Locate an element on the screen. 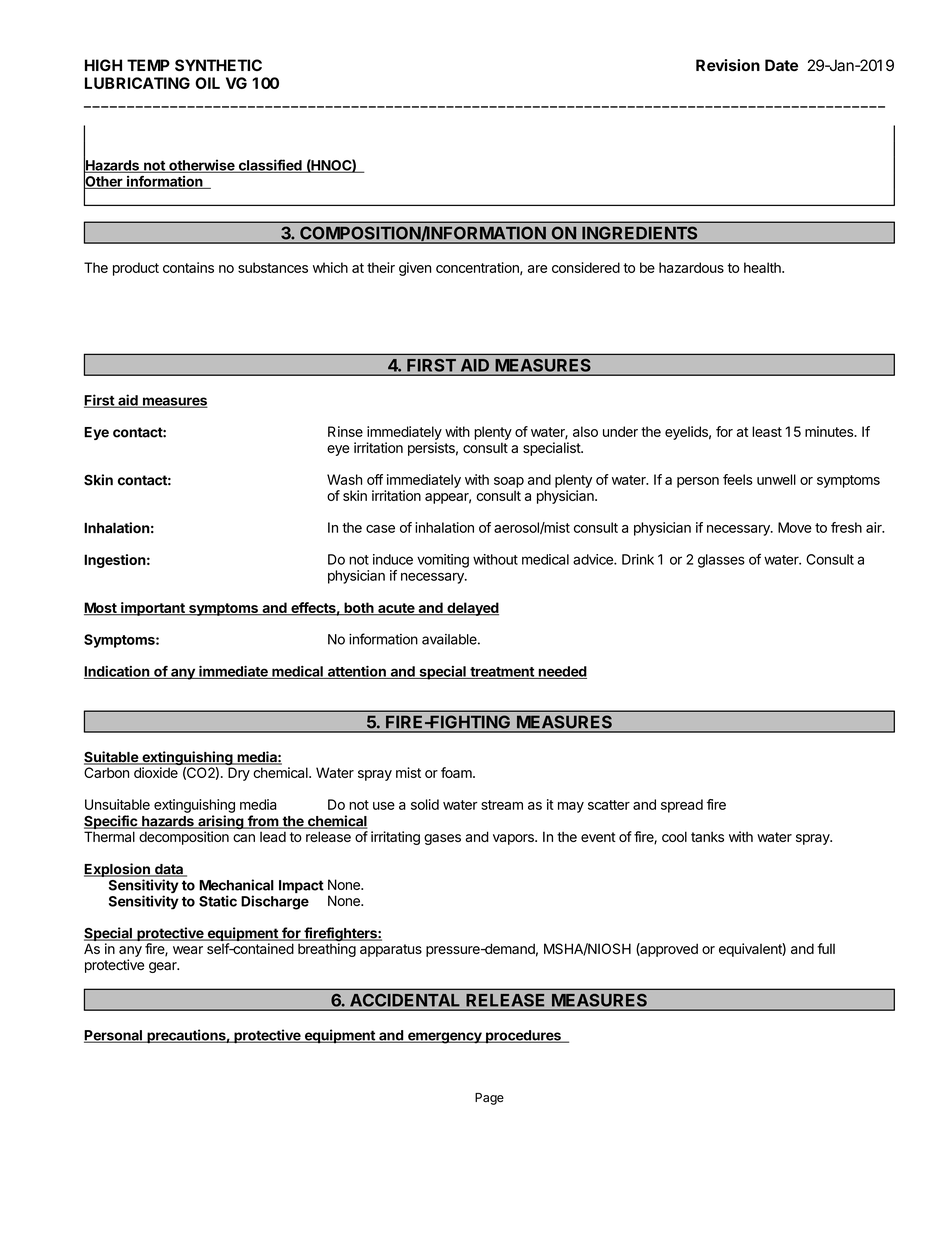 The width and height of the screenshot is (952, 1233). glasses is located at coordinates (721, 561).
